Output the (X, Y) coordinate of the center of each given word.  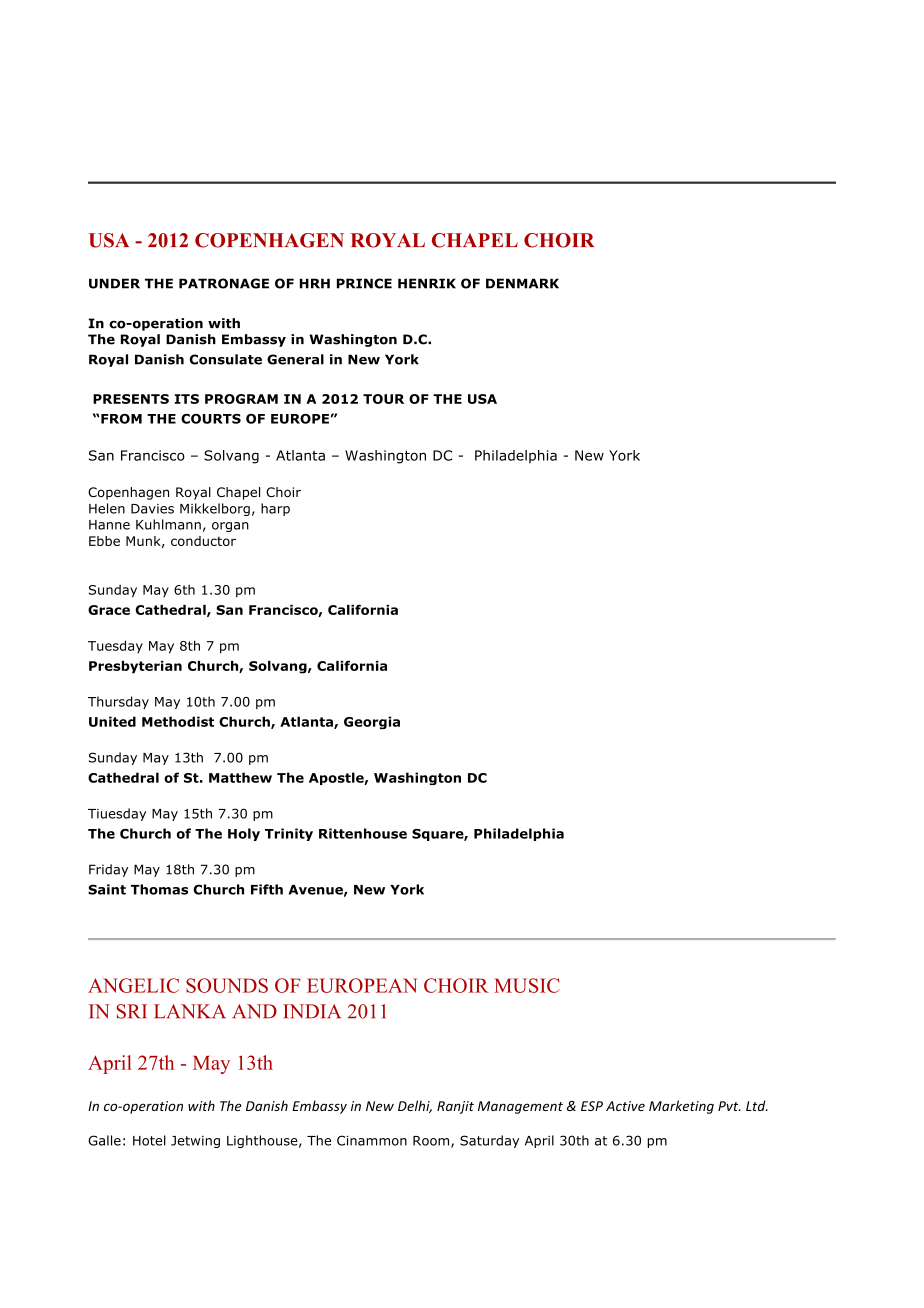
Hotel (149, 1140)
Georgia (372, 722)
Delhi (415, 1106)
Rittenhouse (363, 833)
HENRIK (427, 283)
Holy (244, 834)
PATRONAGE (224, 283)
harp (275, 509)
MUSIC (527, 985)
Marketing (681, 1107)
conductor (203, 541)
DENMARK (522, 283)
